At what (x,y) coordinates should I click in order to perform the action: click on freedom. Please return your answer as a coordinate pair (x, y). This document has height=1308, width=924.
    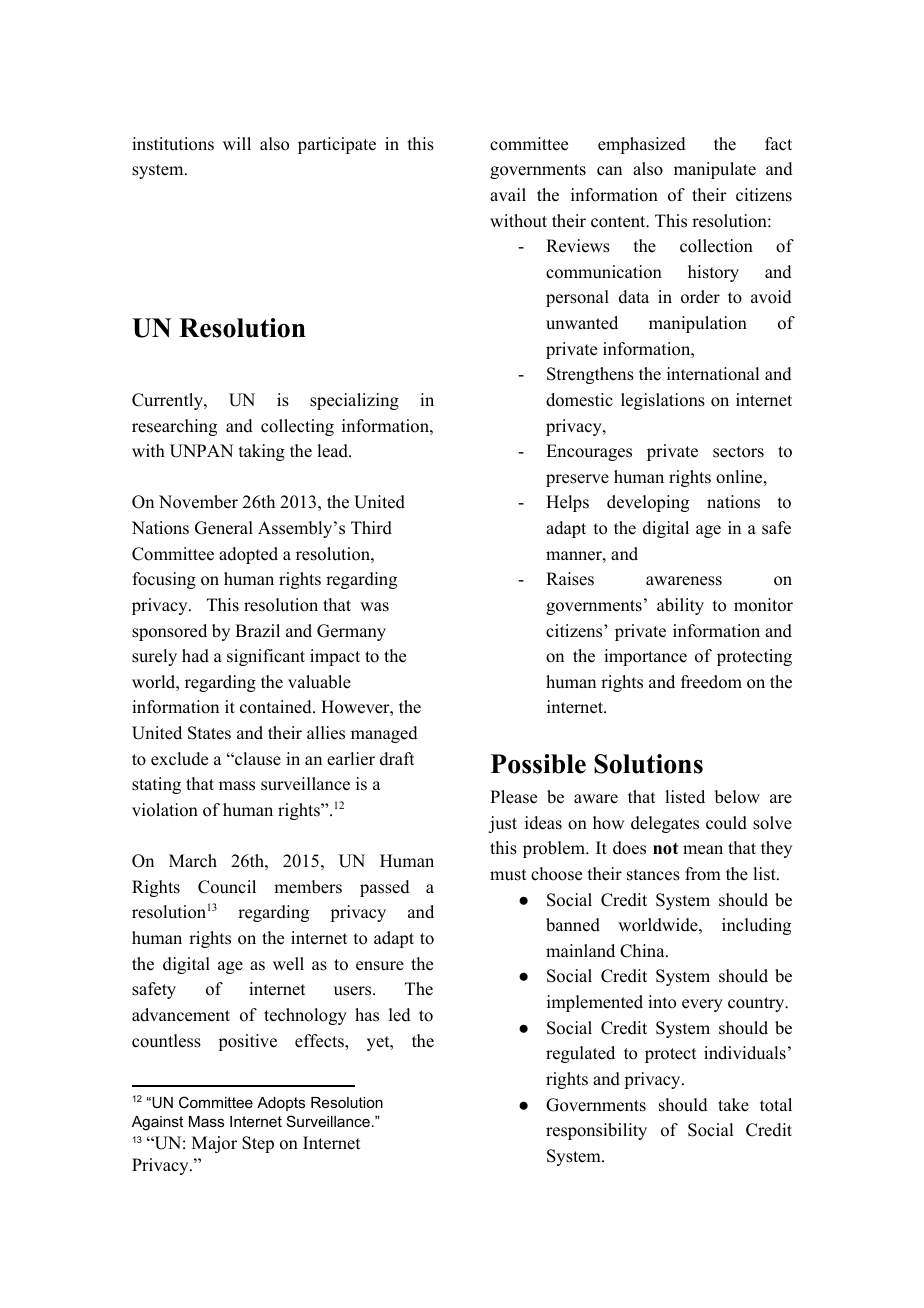
    Looking at the image, I should click on (711, 682).
